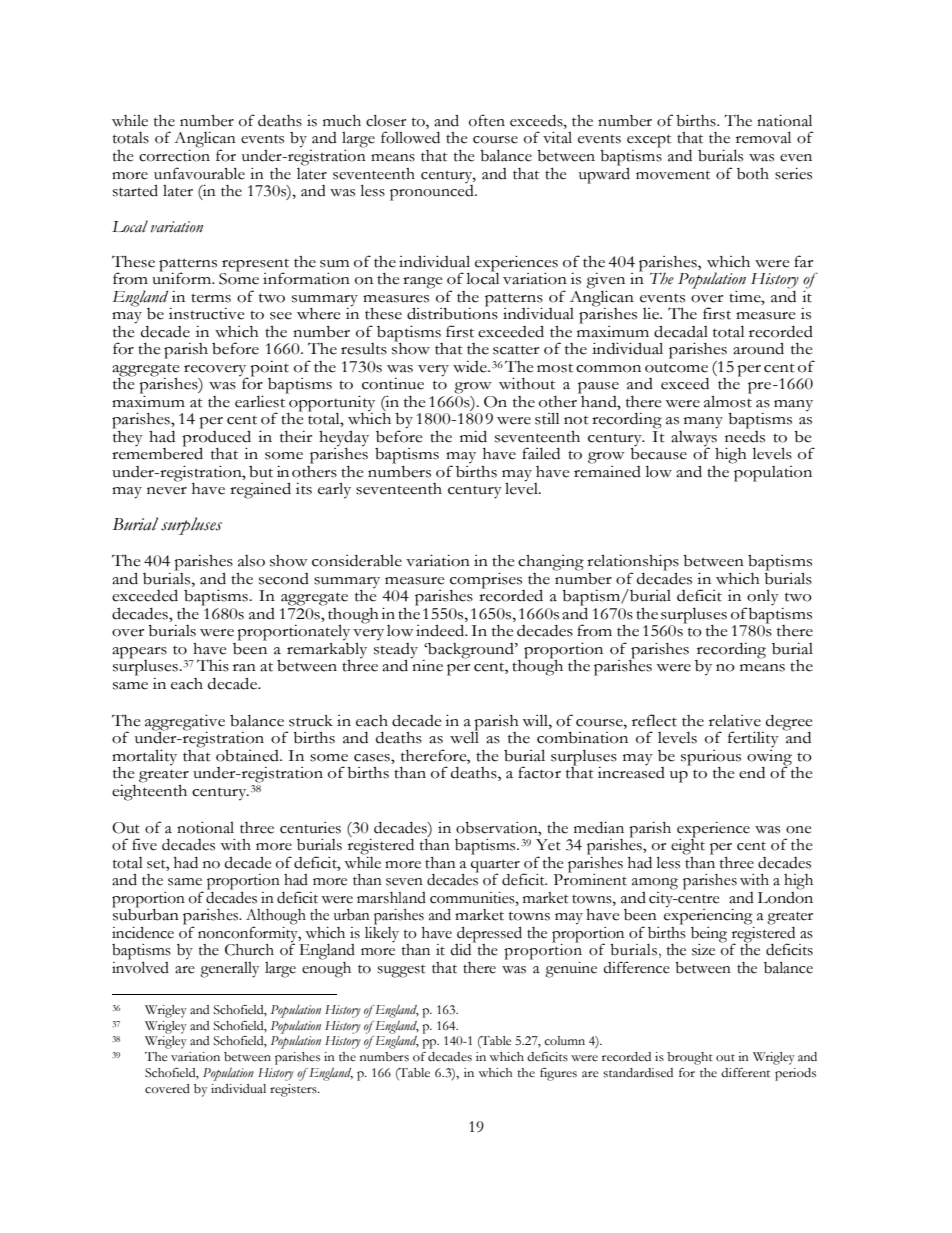 The width and height of the document is (952, 1233). I want to click on often, so click(487, 120).
